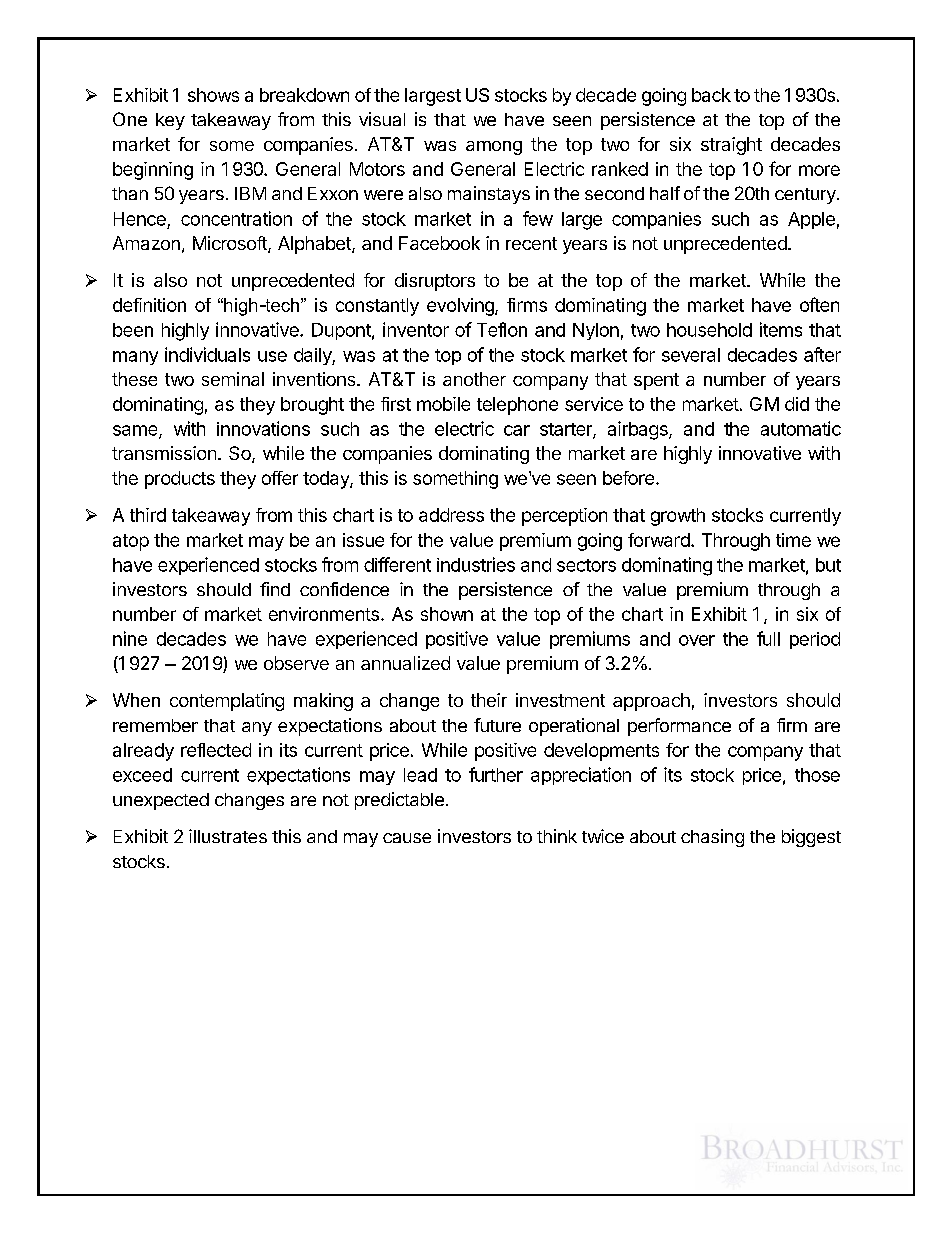 This screenshot has height=1233, width=952. Describe the element at coordinates (494, 148) in the screenshot. I see `among` at that location.
